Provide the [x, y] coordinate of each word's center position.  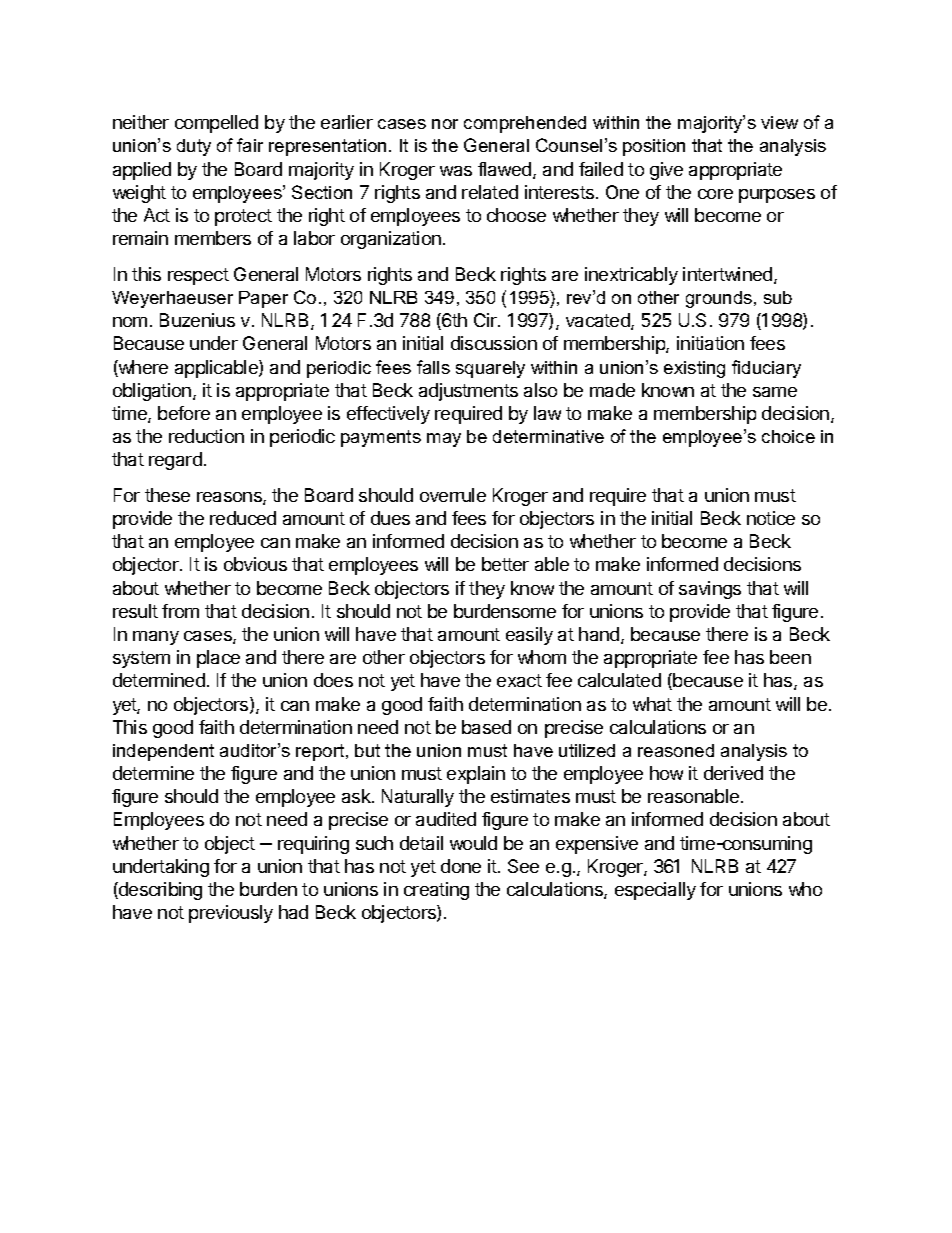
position [654, 147]
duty [194, 147]
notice [771, 518]
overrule [453, 495]
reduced [243, 518]
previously [231, 914]
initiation [710, 343]
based [486, 727]
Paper [263, 299]
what [652, 704]
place [218, 659]
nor [445, 124]
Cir [486, 320]
